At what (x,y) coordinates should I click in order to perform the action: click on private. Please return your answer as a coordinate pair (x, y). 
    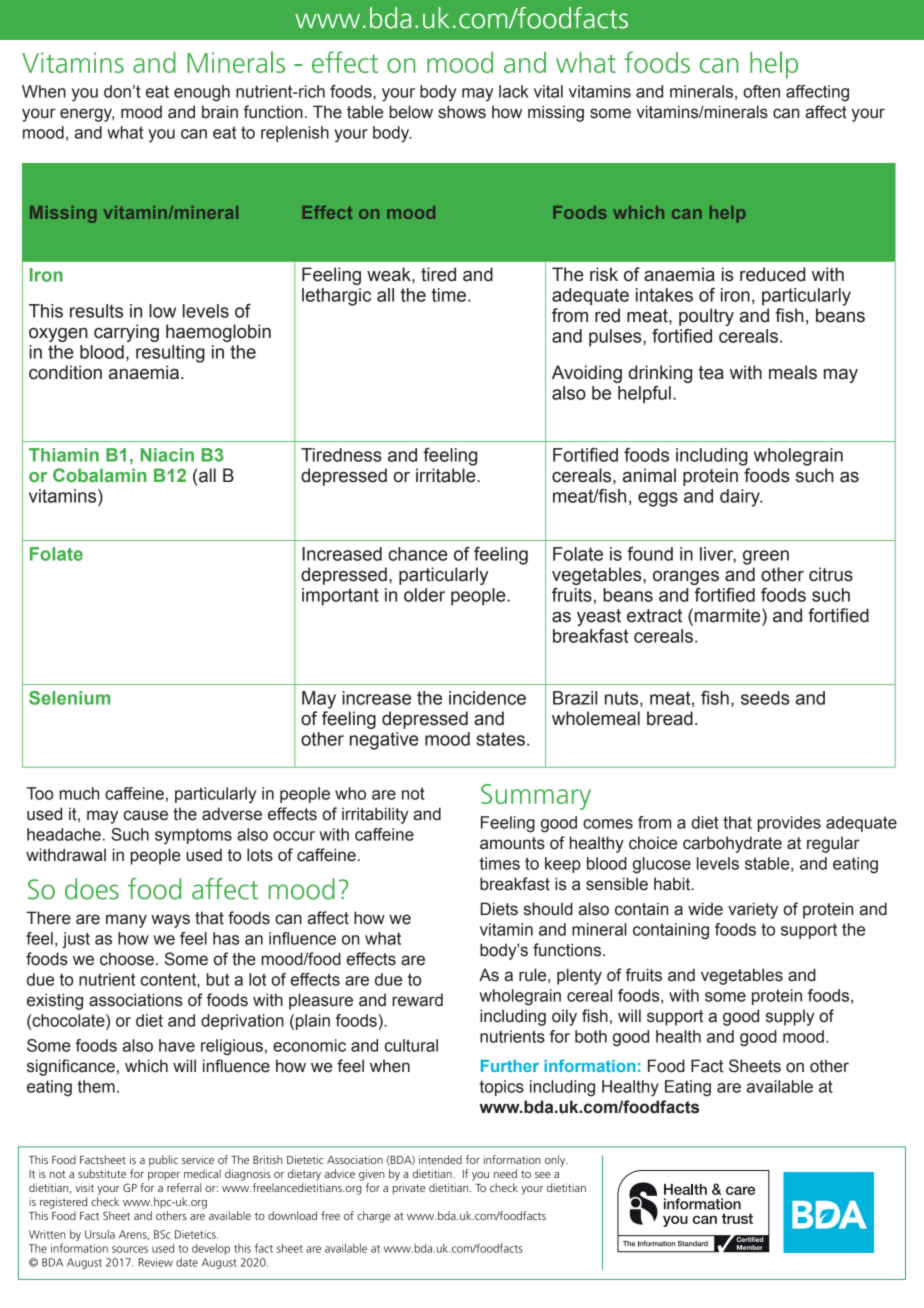
    Looking at the image, I should click on (409, 1189).
